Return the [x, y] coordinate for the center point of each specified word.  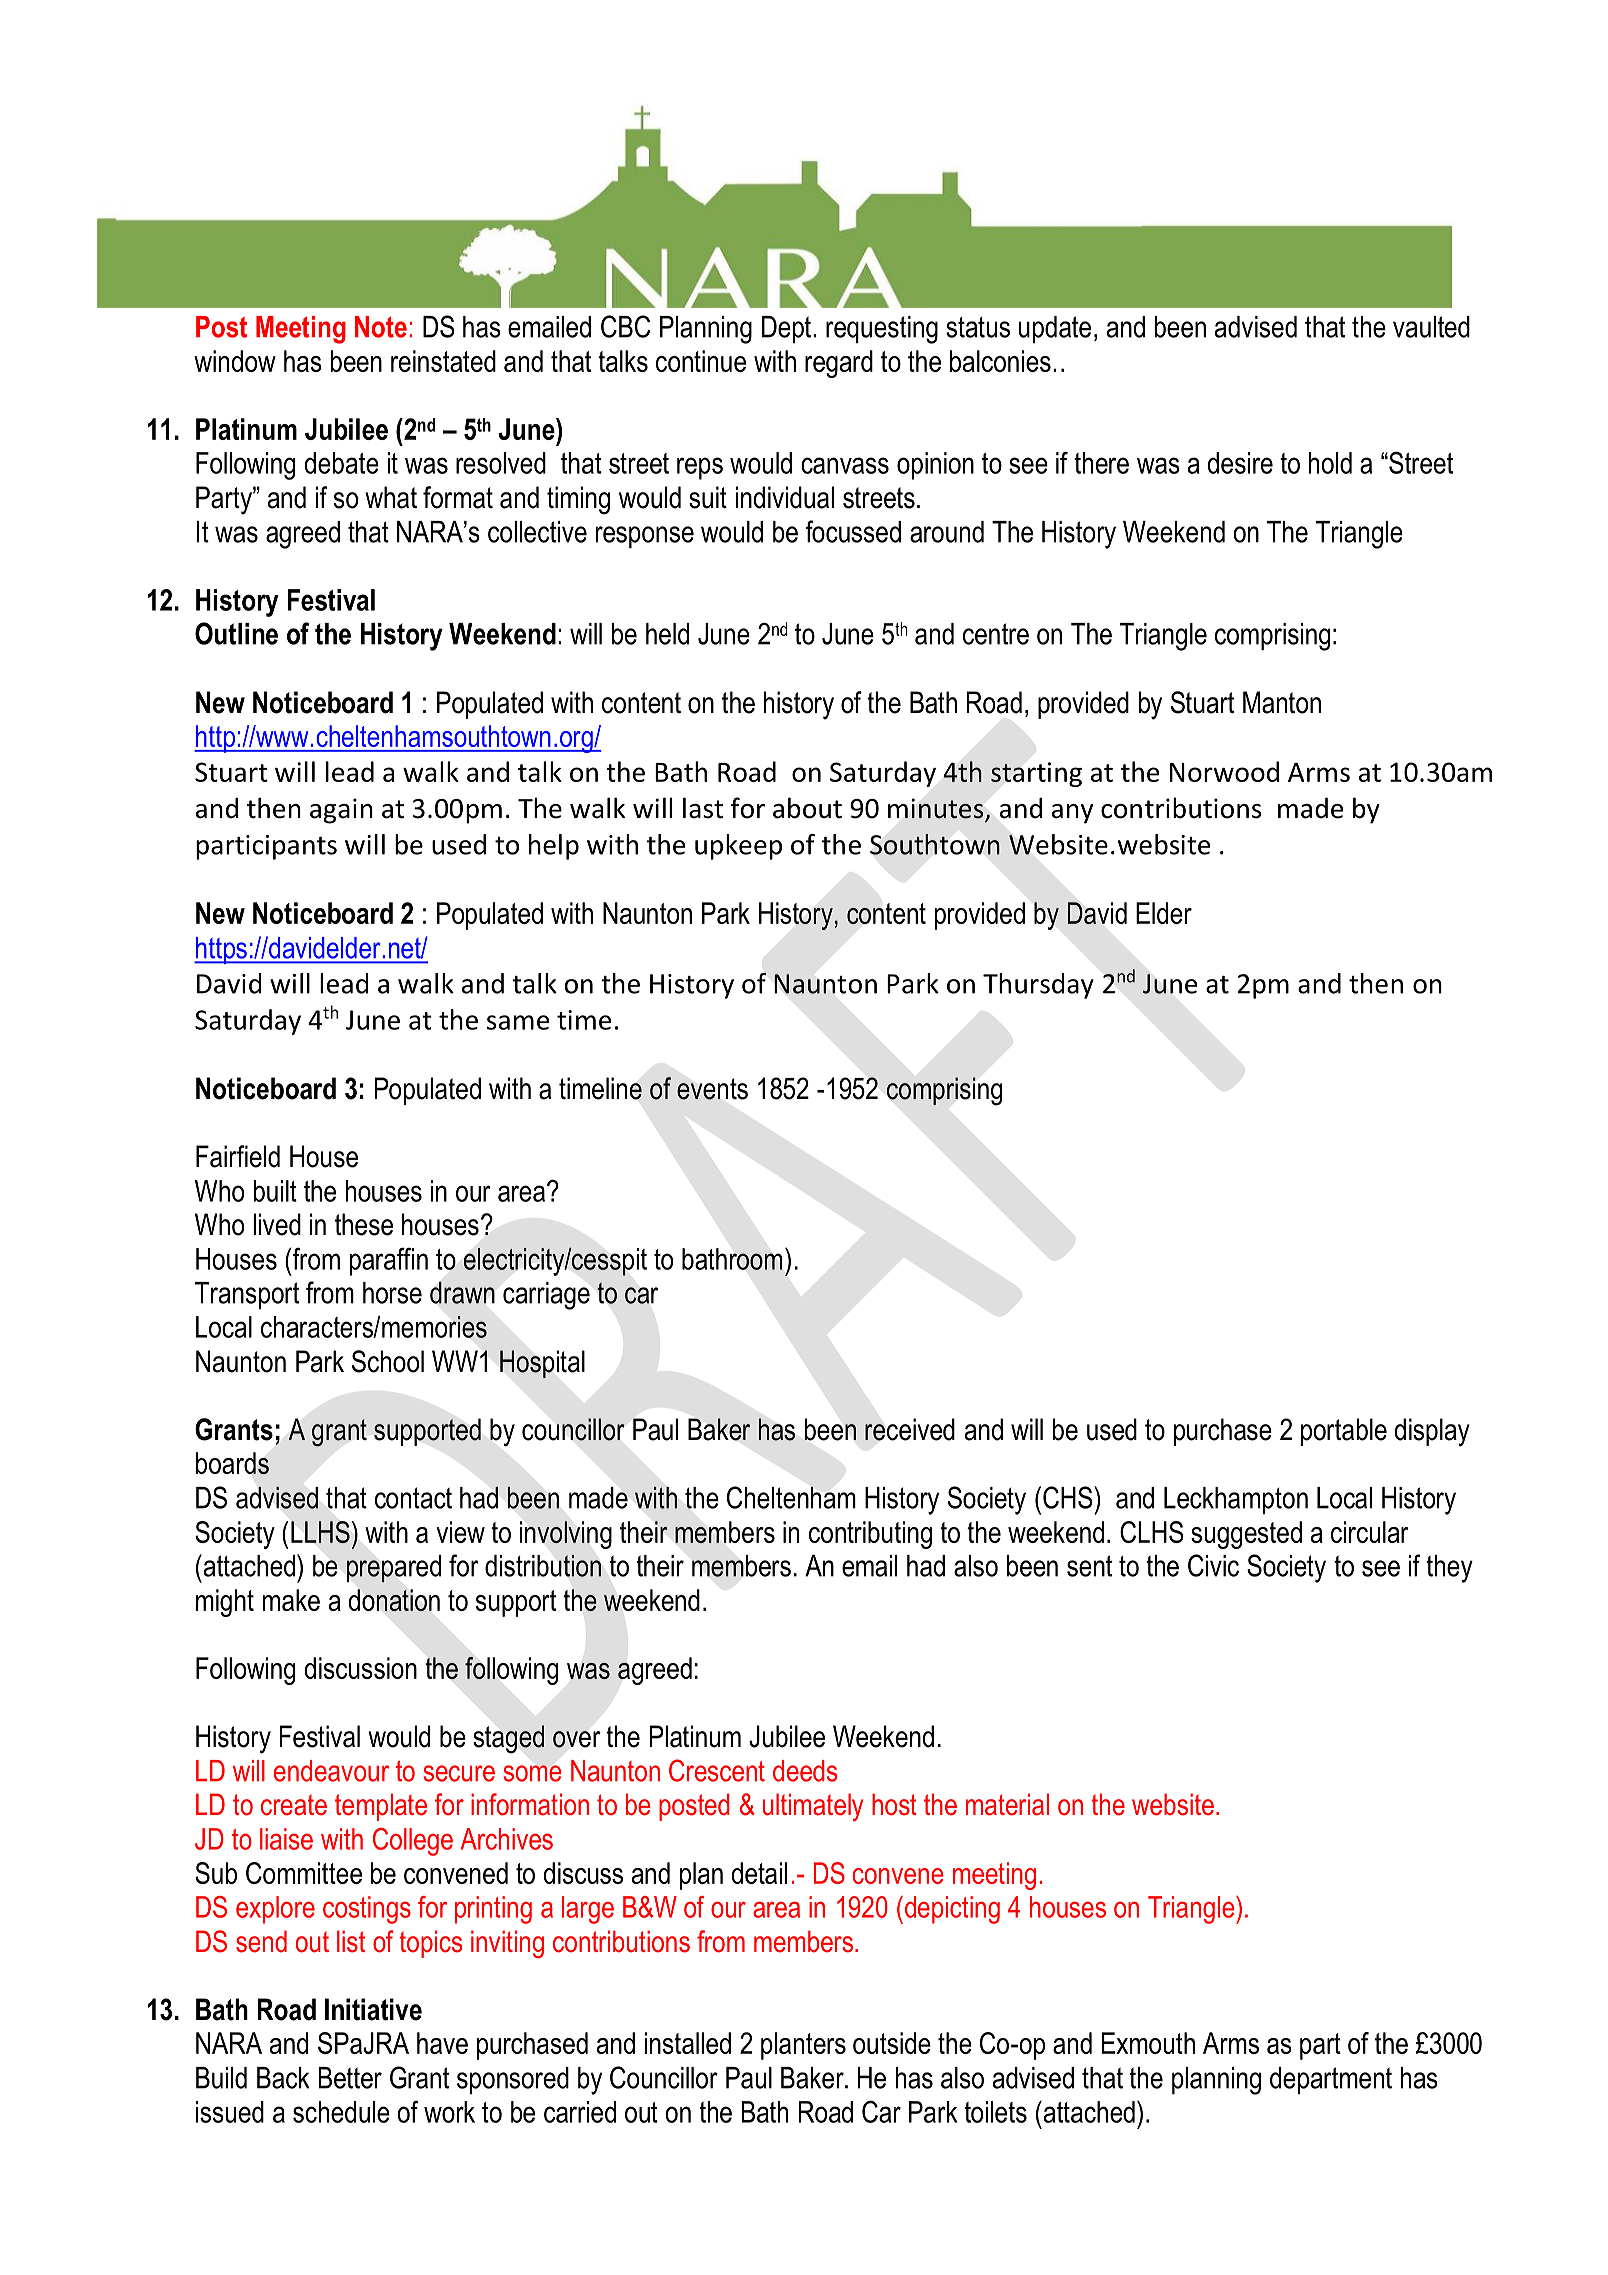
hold [1330, 463]
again [341, 811]
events [712, 1089]
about [807, 808]
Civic [1213, 1565]
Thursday [1038, 986]
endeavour [331, 1771]
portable [1344, 1432]
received [910, 1429]
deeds [805, 1771]
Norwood [1224, 771]
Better [350, 2078]
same [518, 1022]
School [388, 1361]
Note [381, 327]
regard [839, 364]
